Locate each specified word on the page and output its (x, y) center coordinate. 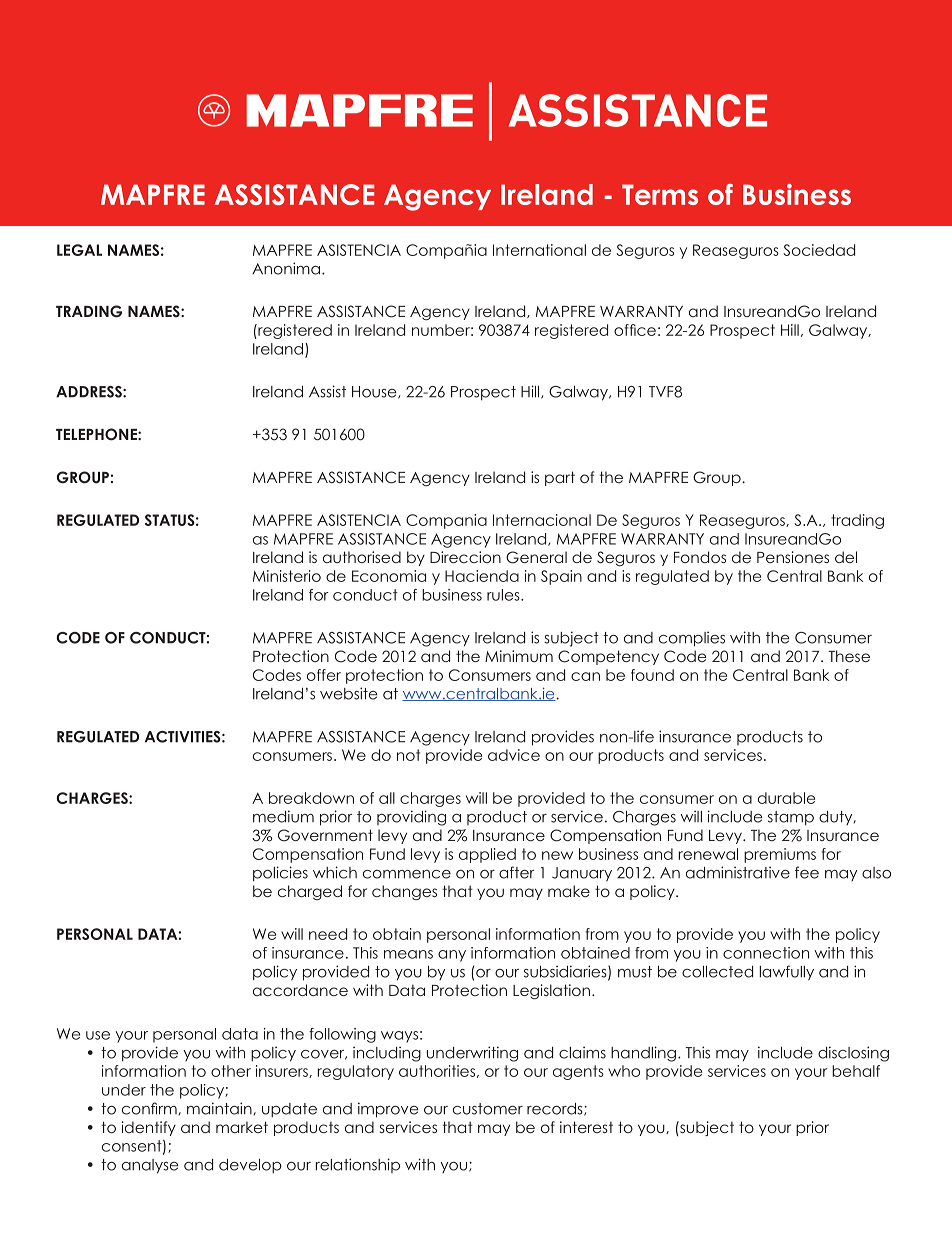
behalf (856, 1071)
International (539, 250)
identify (149, 1128)
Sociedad (819, 250)
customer (488, 1109)
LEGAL (79, 250)
